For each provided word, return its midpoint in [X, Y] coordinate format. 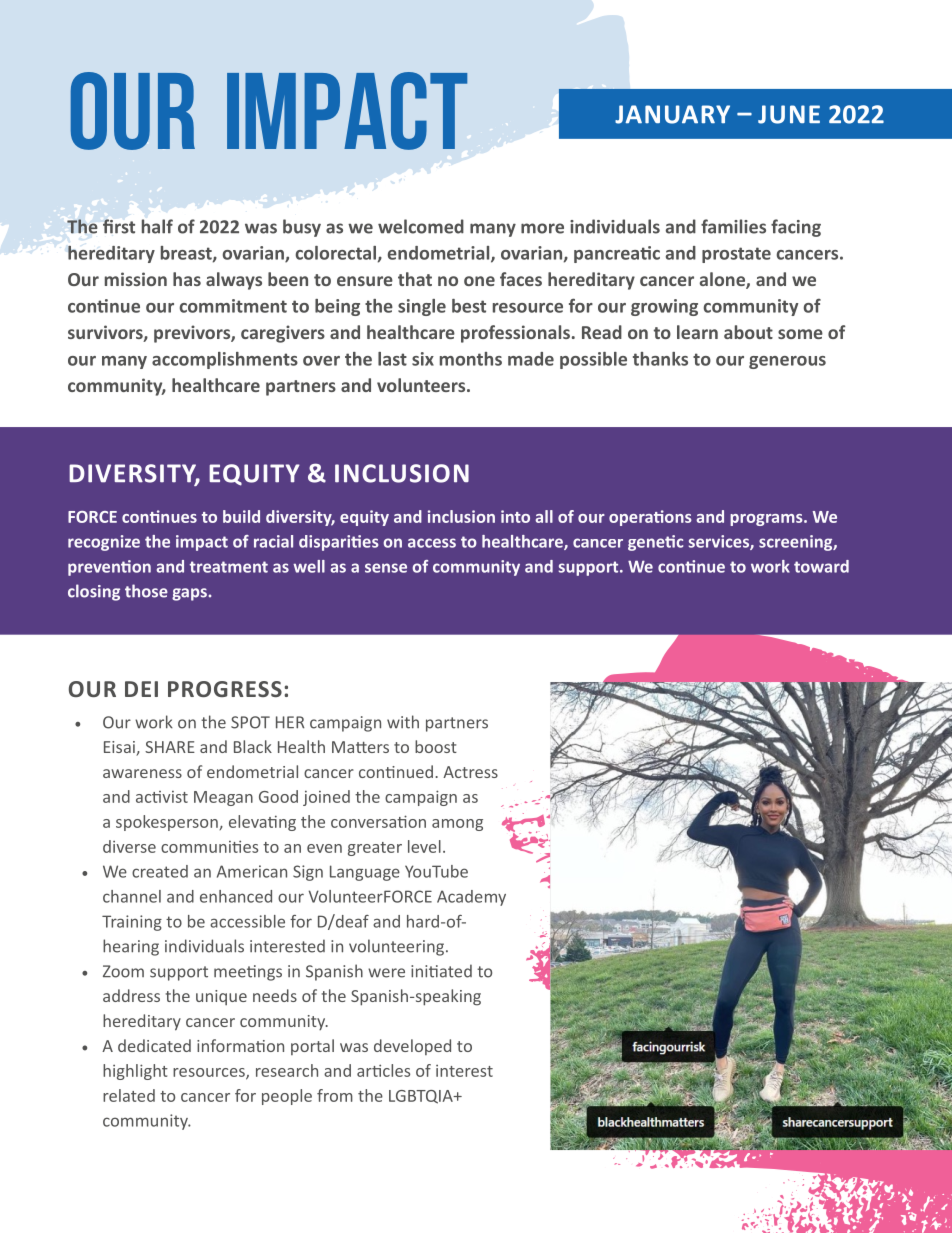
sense [386, 568]
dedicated [154, 1045]
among [457, 825]
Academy [471, 898]
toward [821, 566]
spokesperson [168, 823]
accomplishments [225, 360]
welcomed [421, 226]
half [157, 226]
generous [787, 362]
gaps [189, 594]
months [471, 359]
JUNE [789, 114]
